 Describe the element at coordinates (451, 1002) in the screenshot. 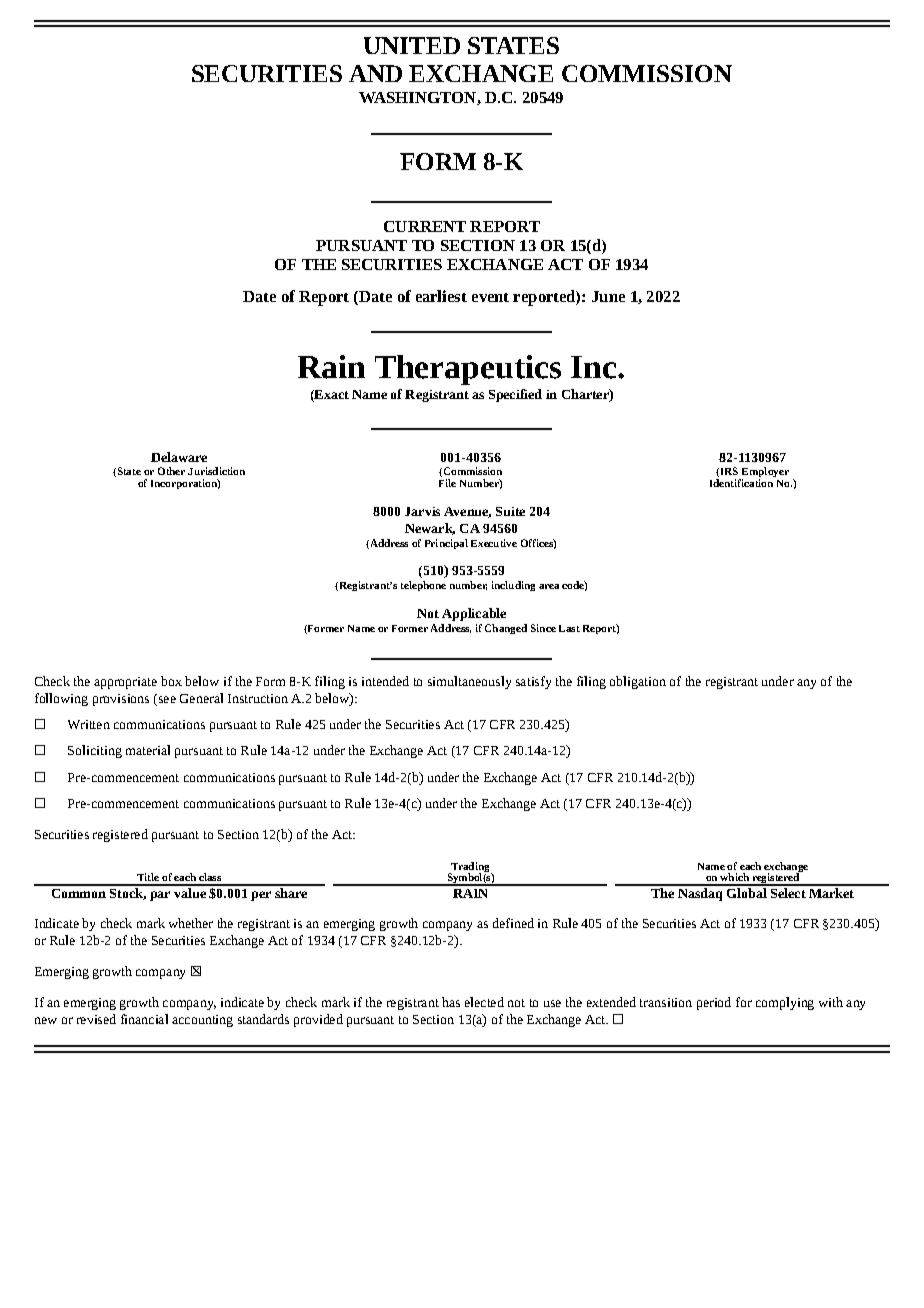

I see `has` at that location.
